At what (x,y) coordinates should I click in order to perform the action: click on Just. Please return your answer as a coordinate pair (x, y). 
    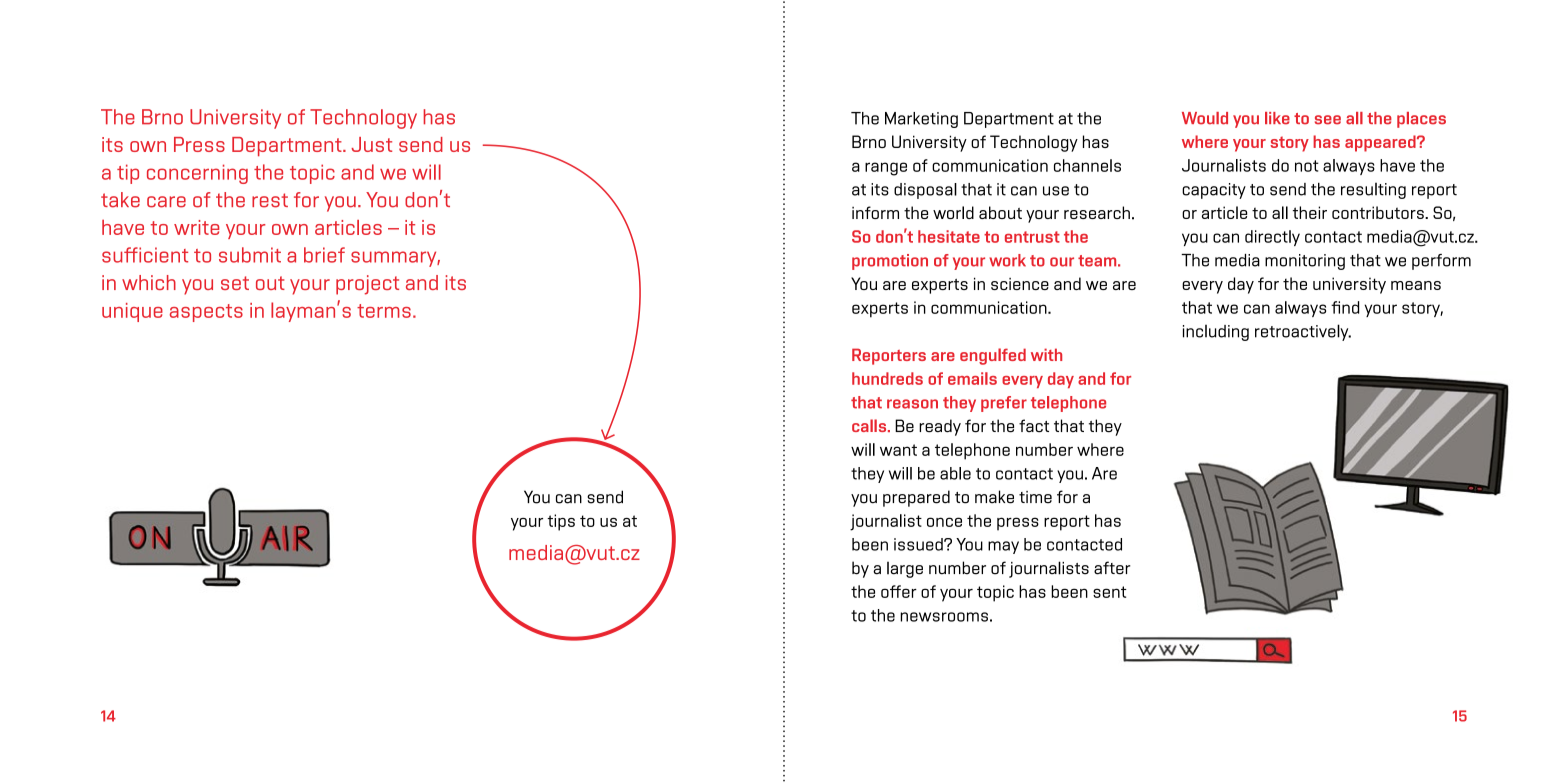
    Looking at the image, I should click on (371, 144).
